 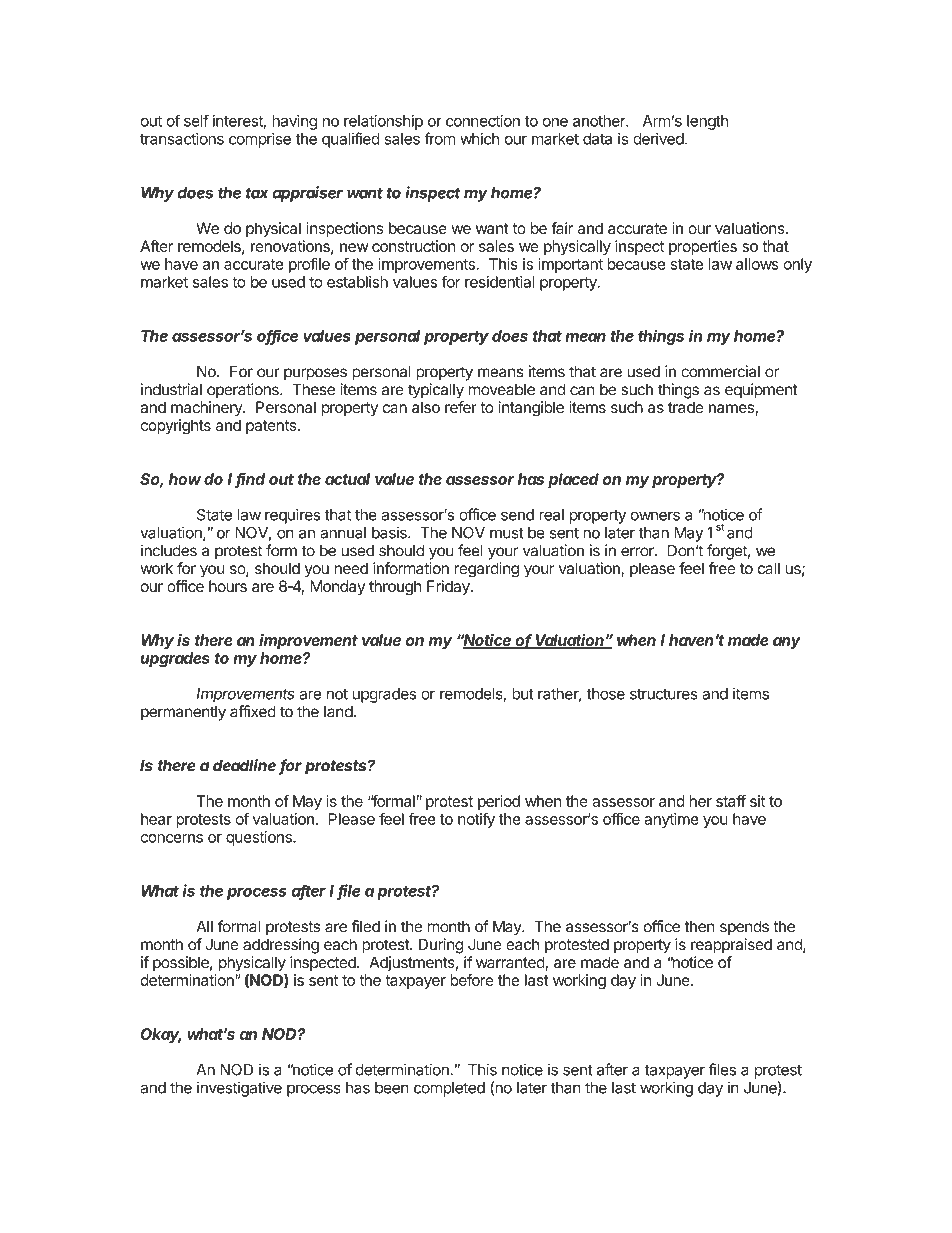 What do you see at coordinates (731, 801) in the screenshot?
I see `staff` at bounding box center [731, 801].
